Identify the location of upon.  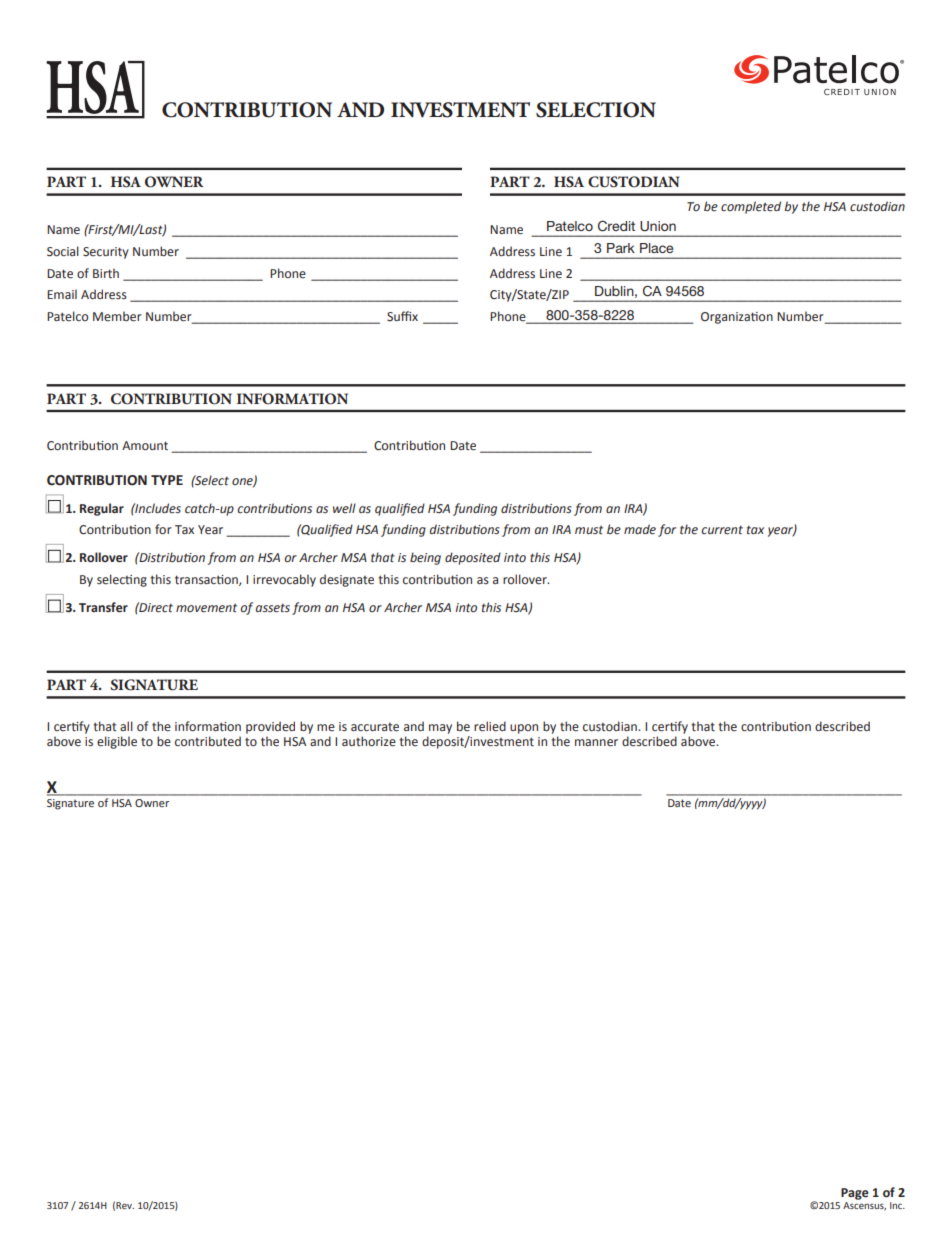
(524, 729).
